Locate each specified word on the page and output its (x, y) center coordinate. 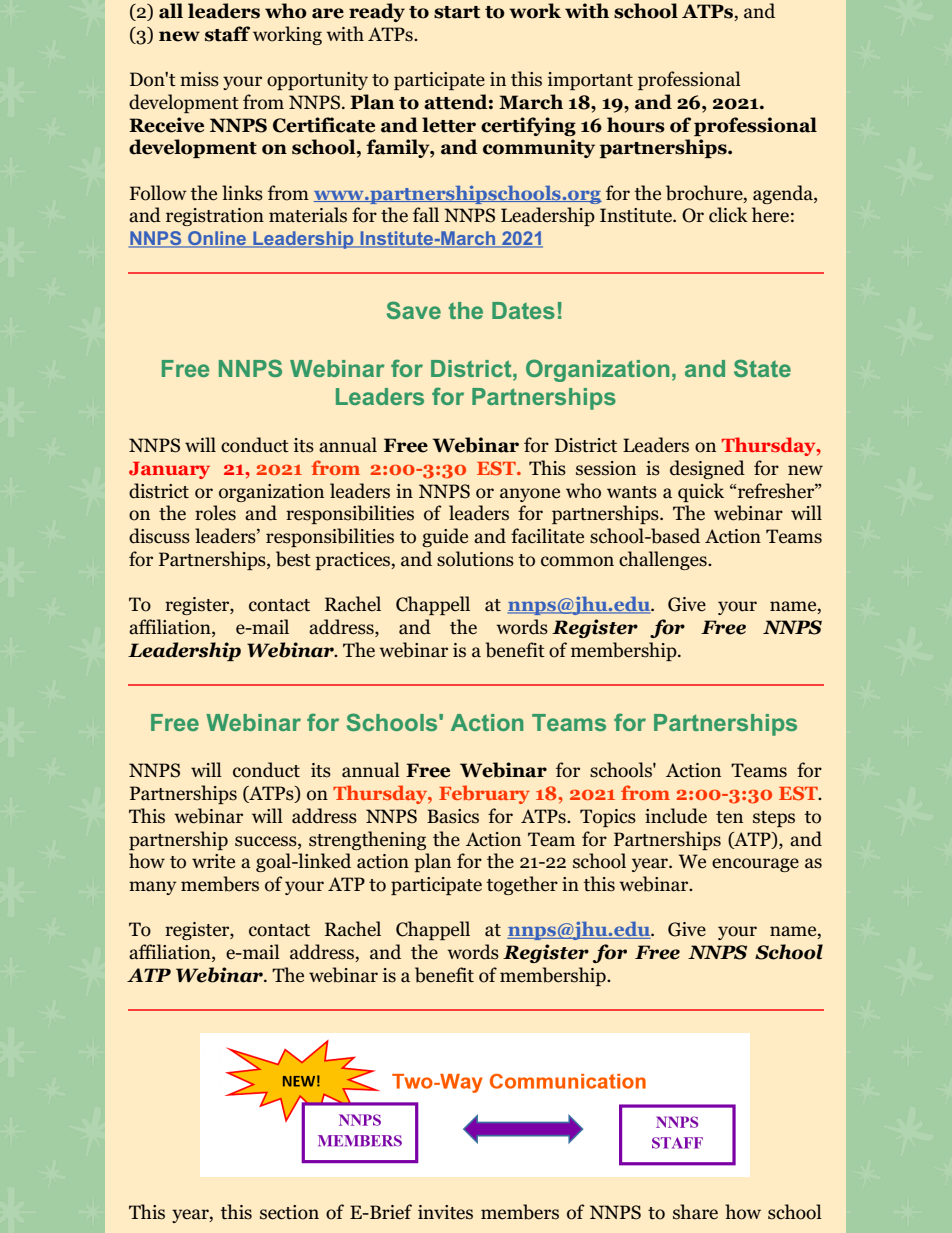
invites (445, 1212)
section (289, 1212)
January (169, 470)
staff (227, 34)
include (676, 816)
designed (707, 469)
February (484, 794)
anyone (530, 495)
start (457, 12)
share (695, 1212)
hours (636, 125)
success (267, 841)
